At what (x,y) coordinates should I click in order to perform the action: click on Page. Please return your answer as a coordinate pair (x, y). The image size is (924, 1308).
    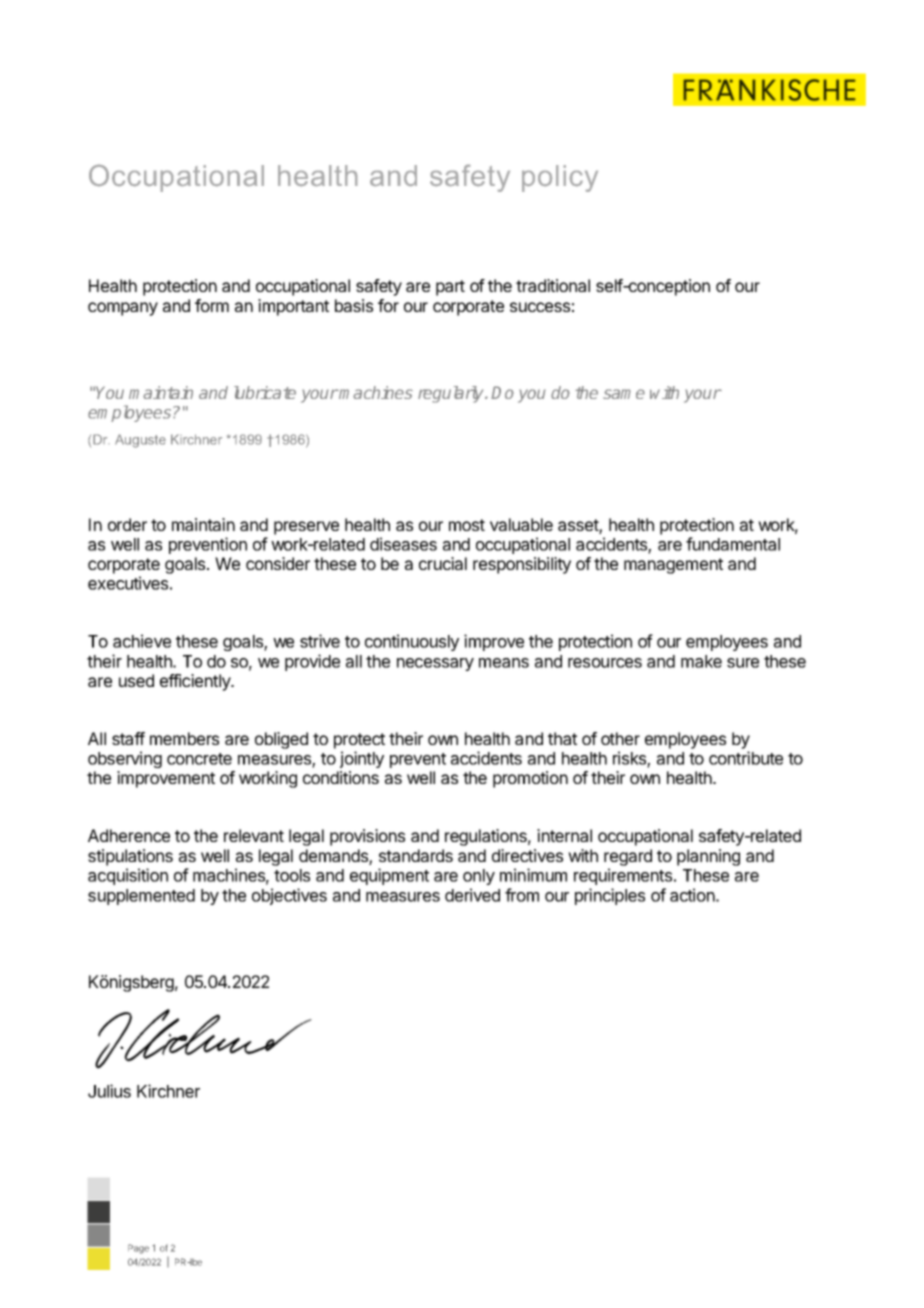
    Looking at the image, I should click on (138, 1249).
